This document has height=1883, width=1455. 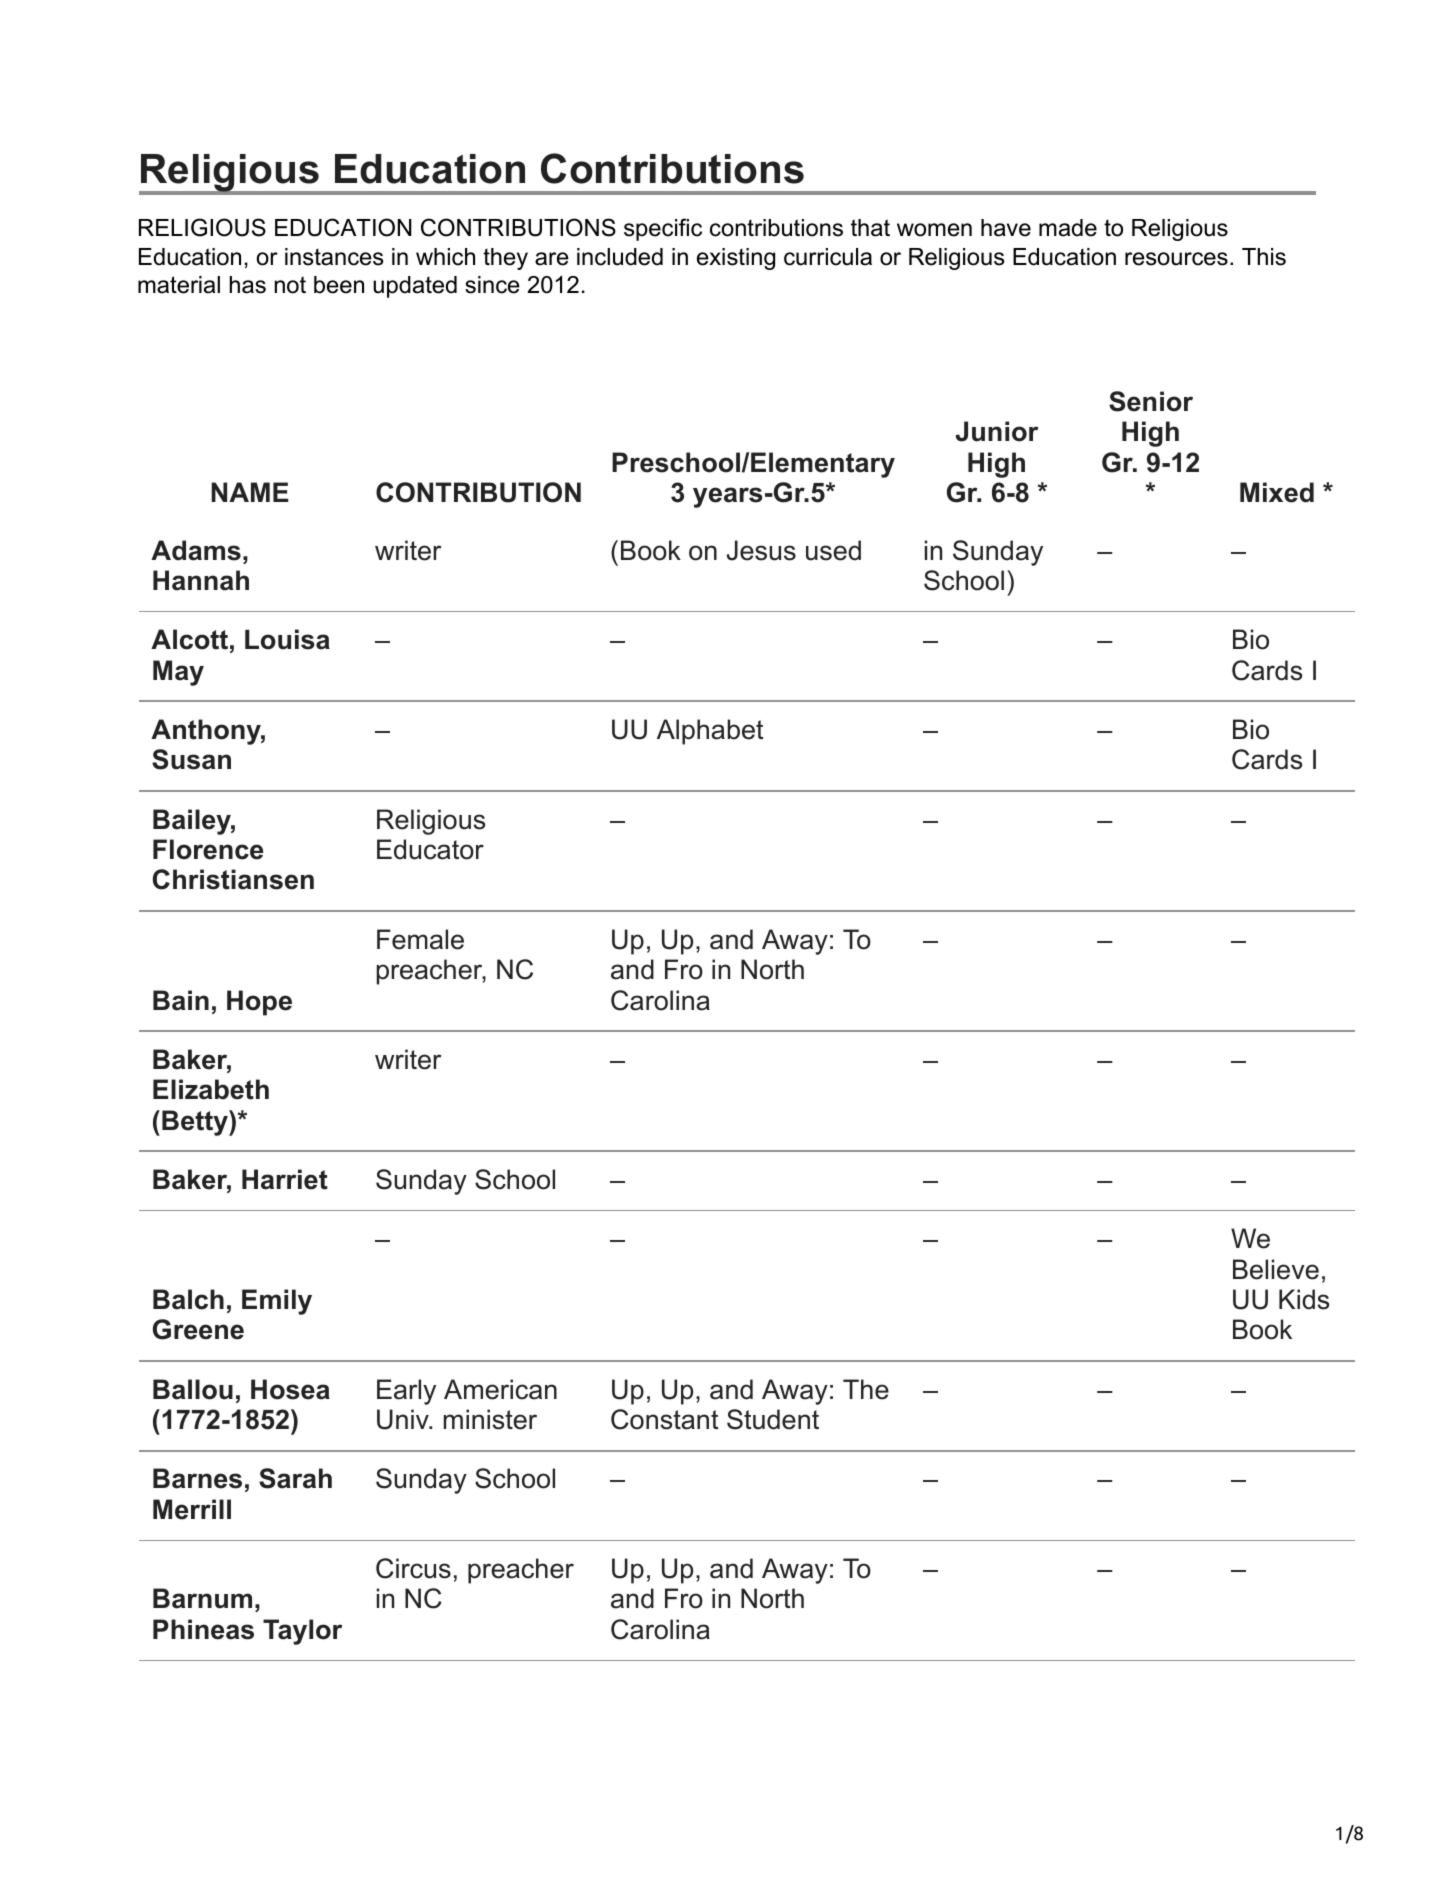 What do you see at coordinates (334, 257) in the document?
I see `instances` at bounding box center [334, 257].
